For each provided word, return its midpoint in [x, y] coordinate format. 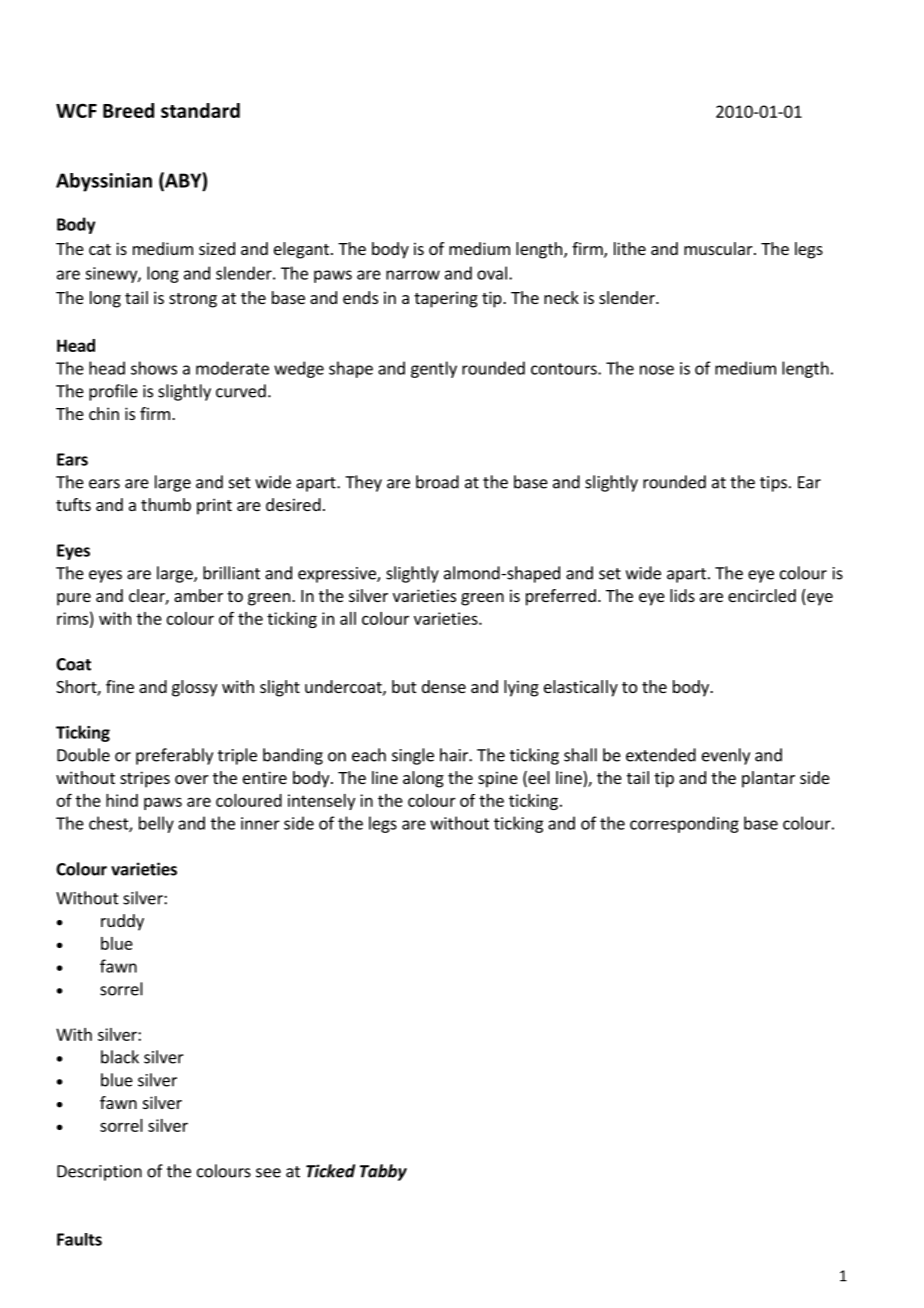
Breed [128, 110]
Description [99, 1173]
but [404, 686]
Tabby [383, 1172]
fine [120, 686]
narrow [413, 275]
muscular [719, 248]
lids [682, 595]
